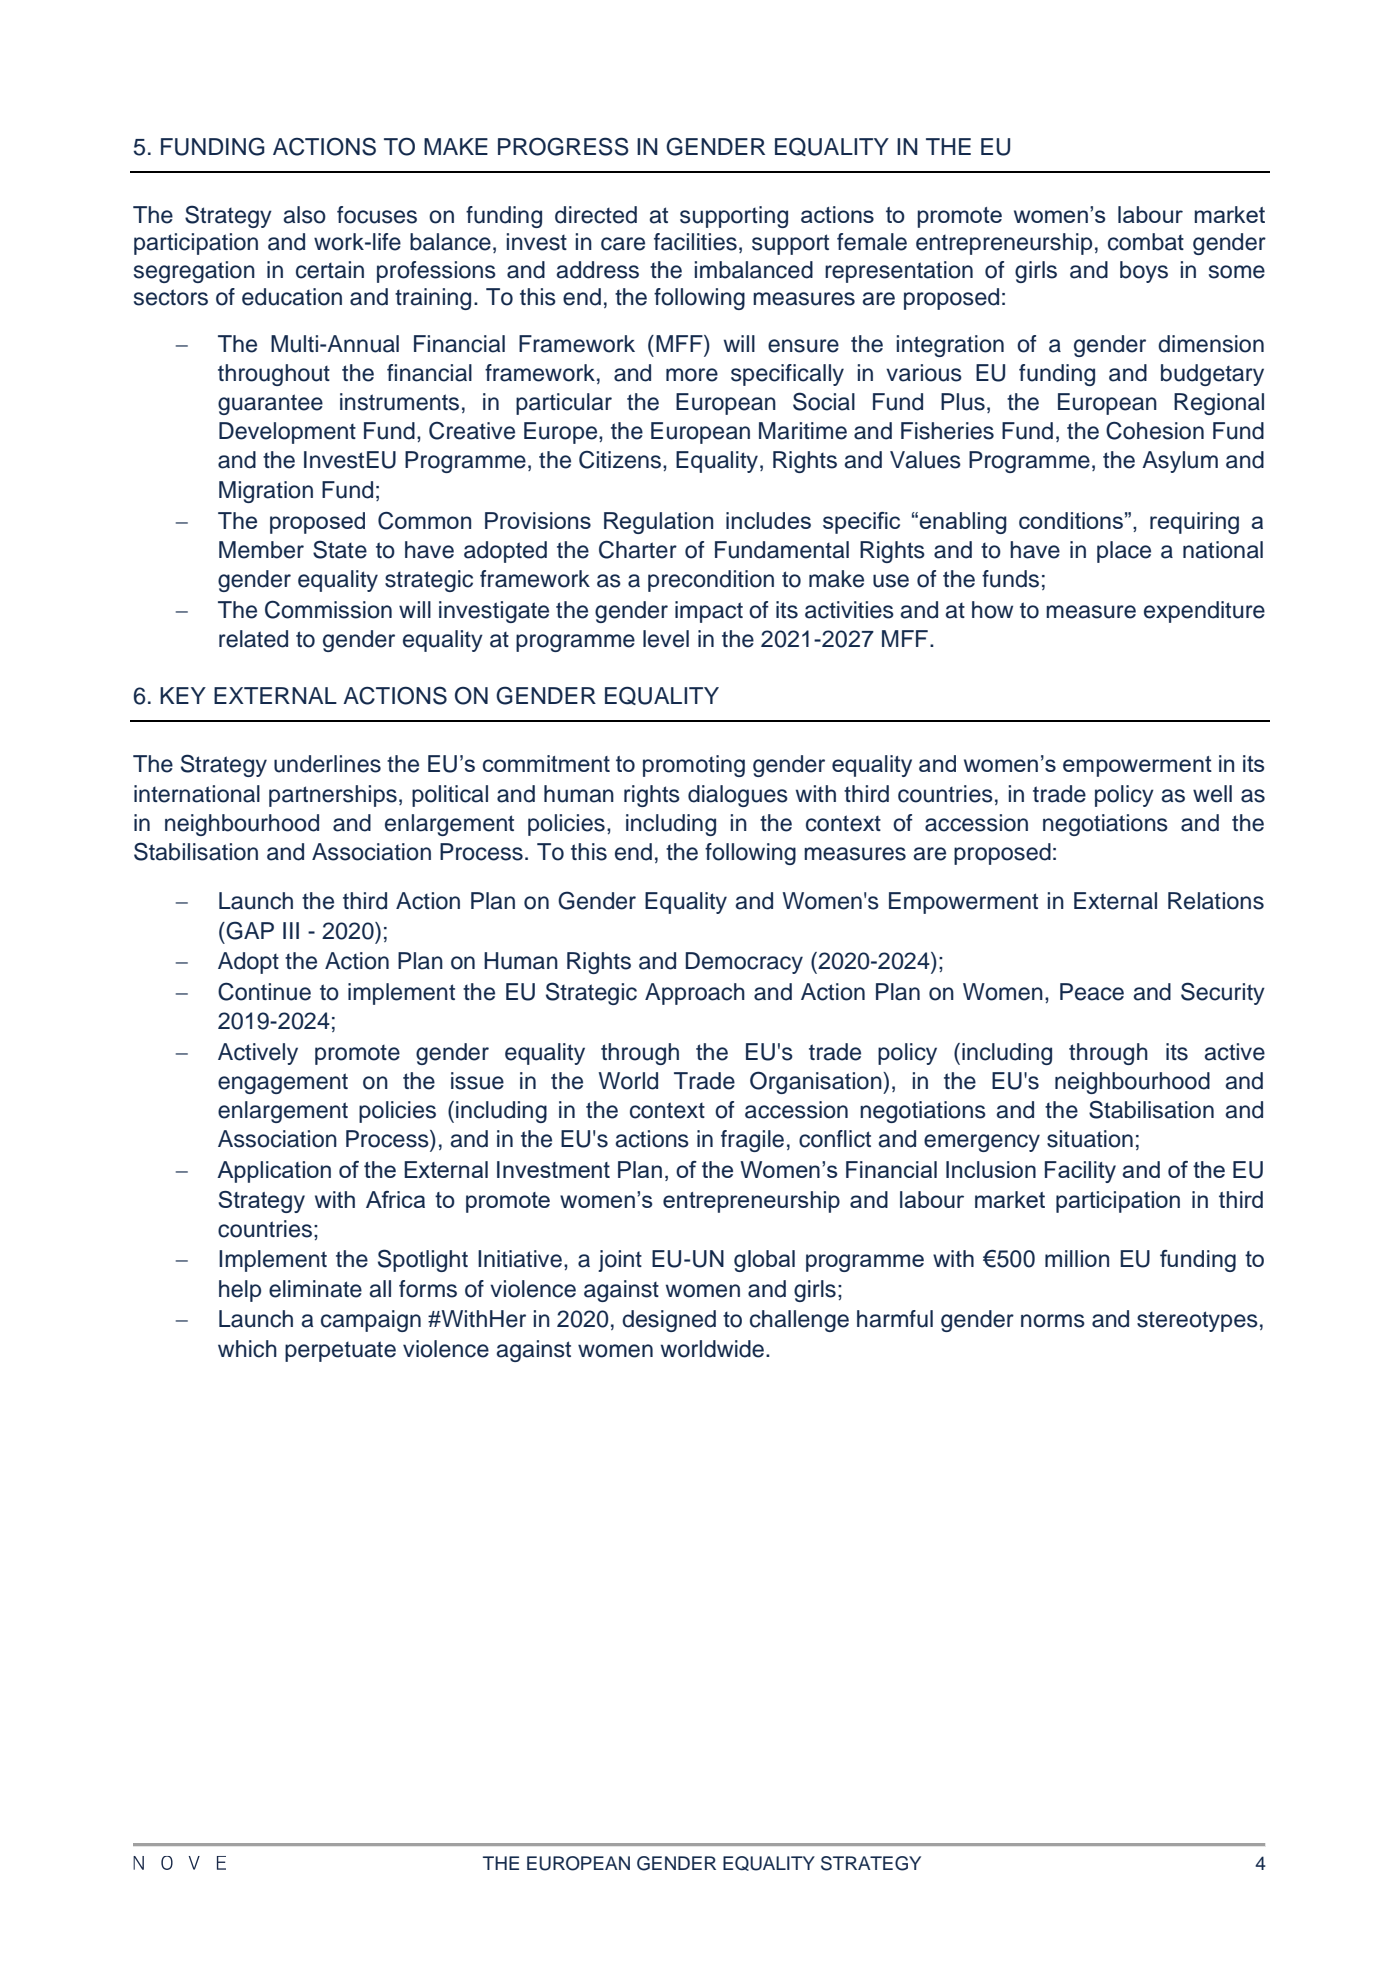 This screenshot has height=1979, width=1399. I want to click on precondition, so click(711, 581).
